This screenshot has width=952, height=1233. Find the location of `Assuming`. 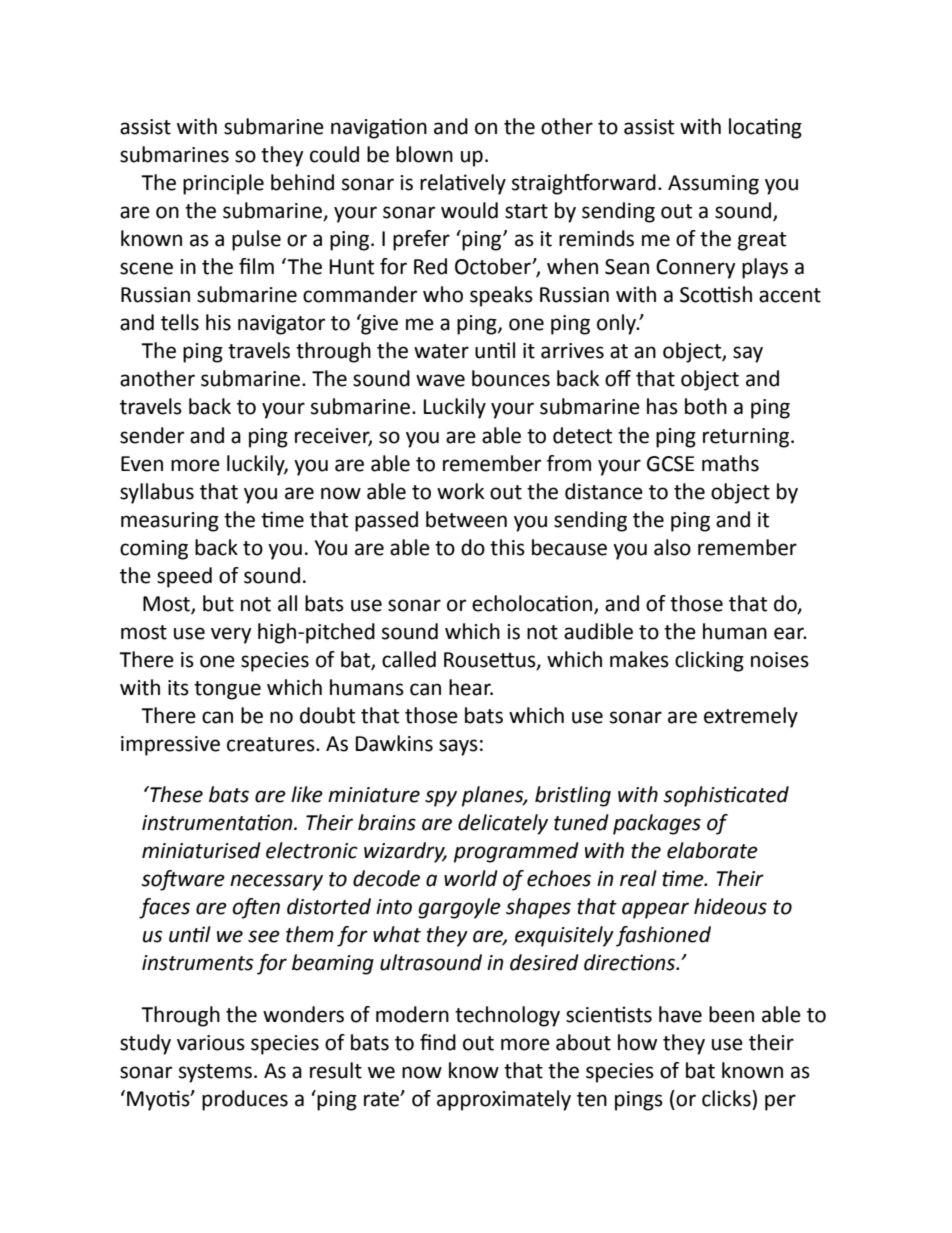

Assuming is located at coordinates (713, 185).
